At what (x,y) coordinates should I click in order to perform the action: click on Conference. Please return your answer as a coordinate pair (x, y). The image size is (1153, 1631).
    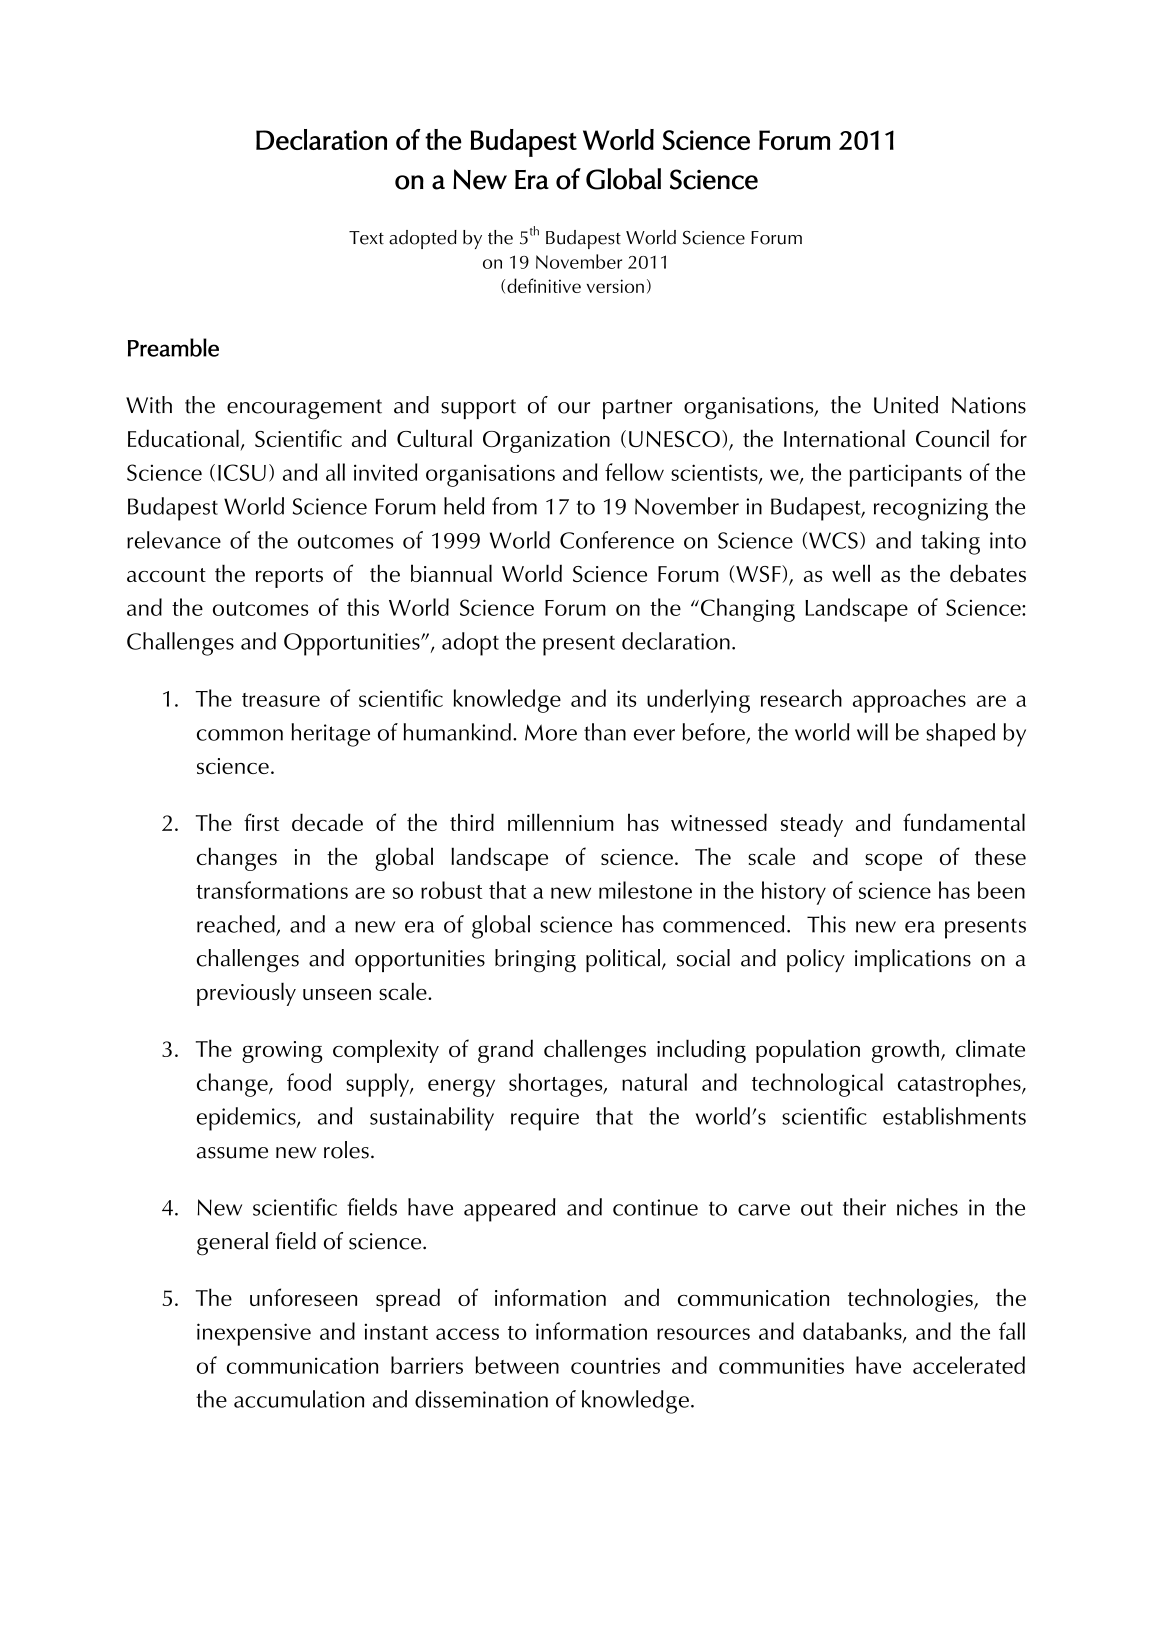
    Looking at the image, I should click on (617, 540).
